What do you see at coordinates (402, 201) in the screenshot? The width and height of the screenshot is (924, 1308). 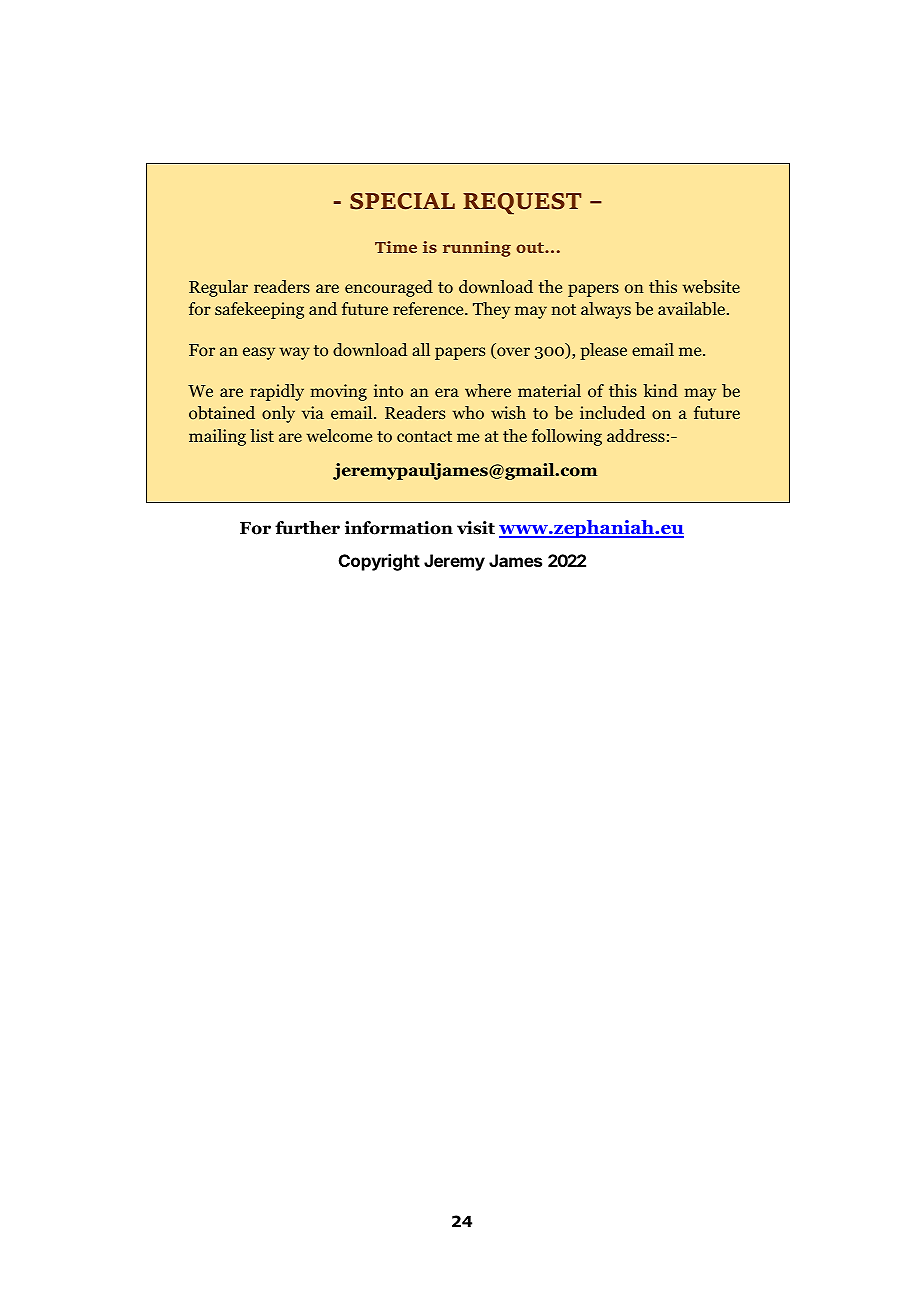 I see `SPECIAL` at bounding box center [402, 201].
